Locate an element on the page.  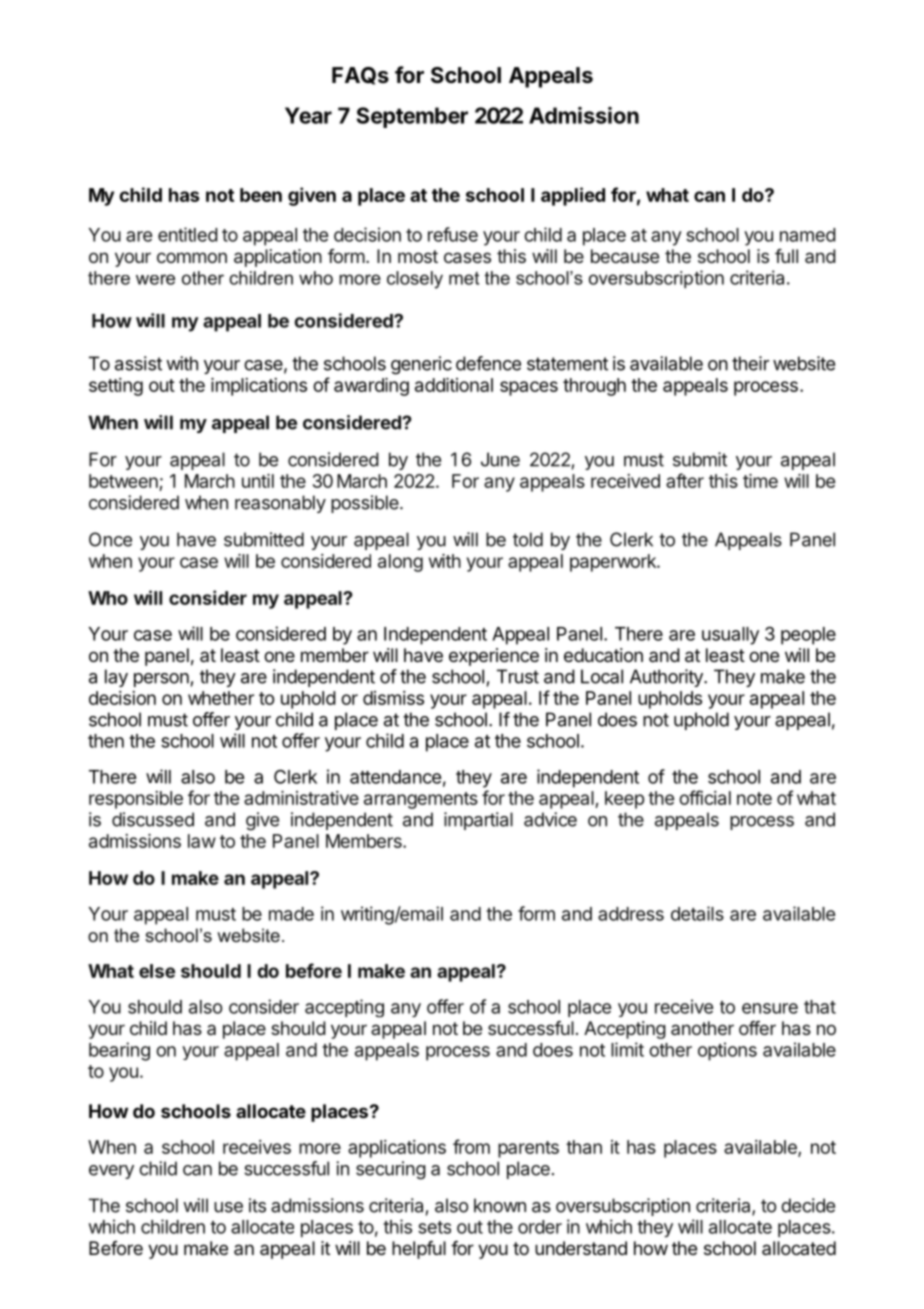
impartial is located at coordinates (478, 821).
